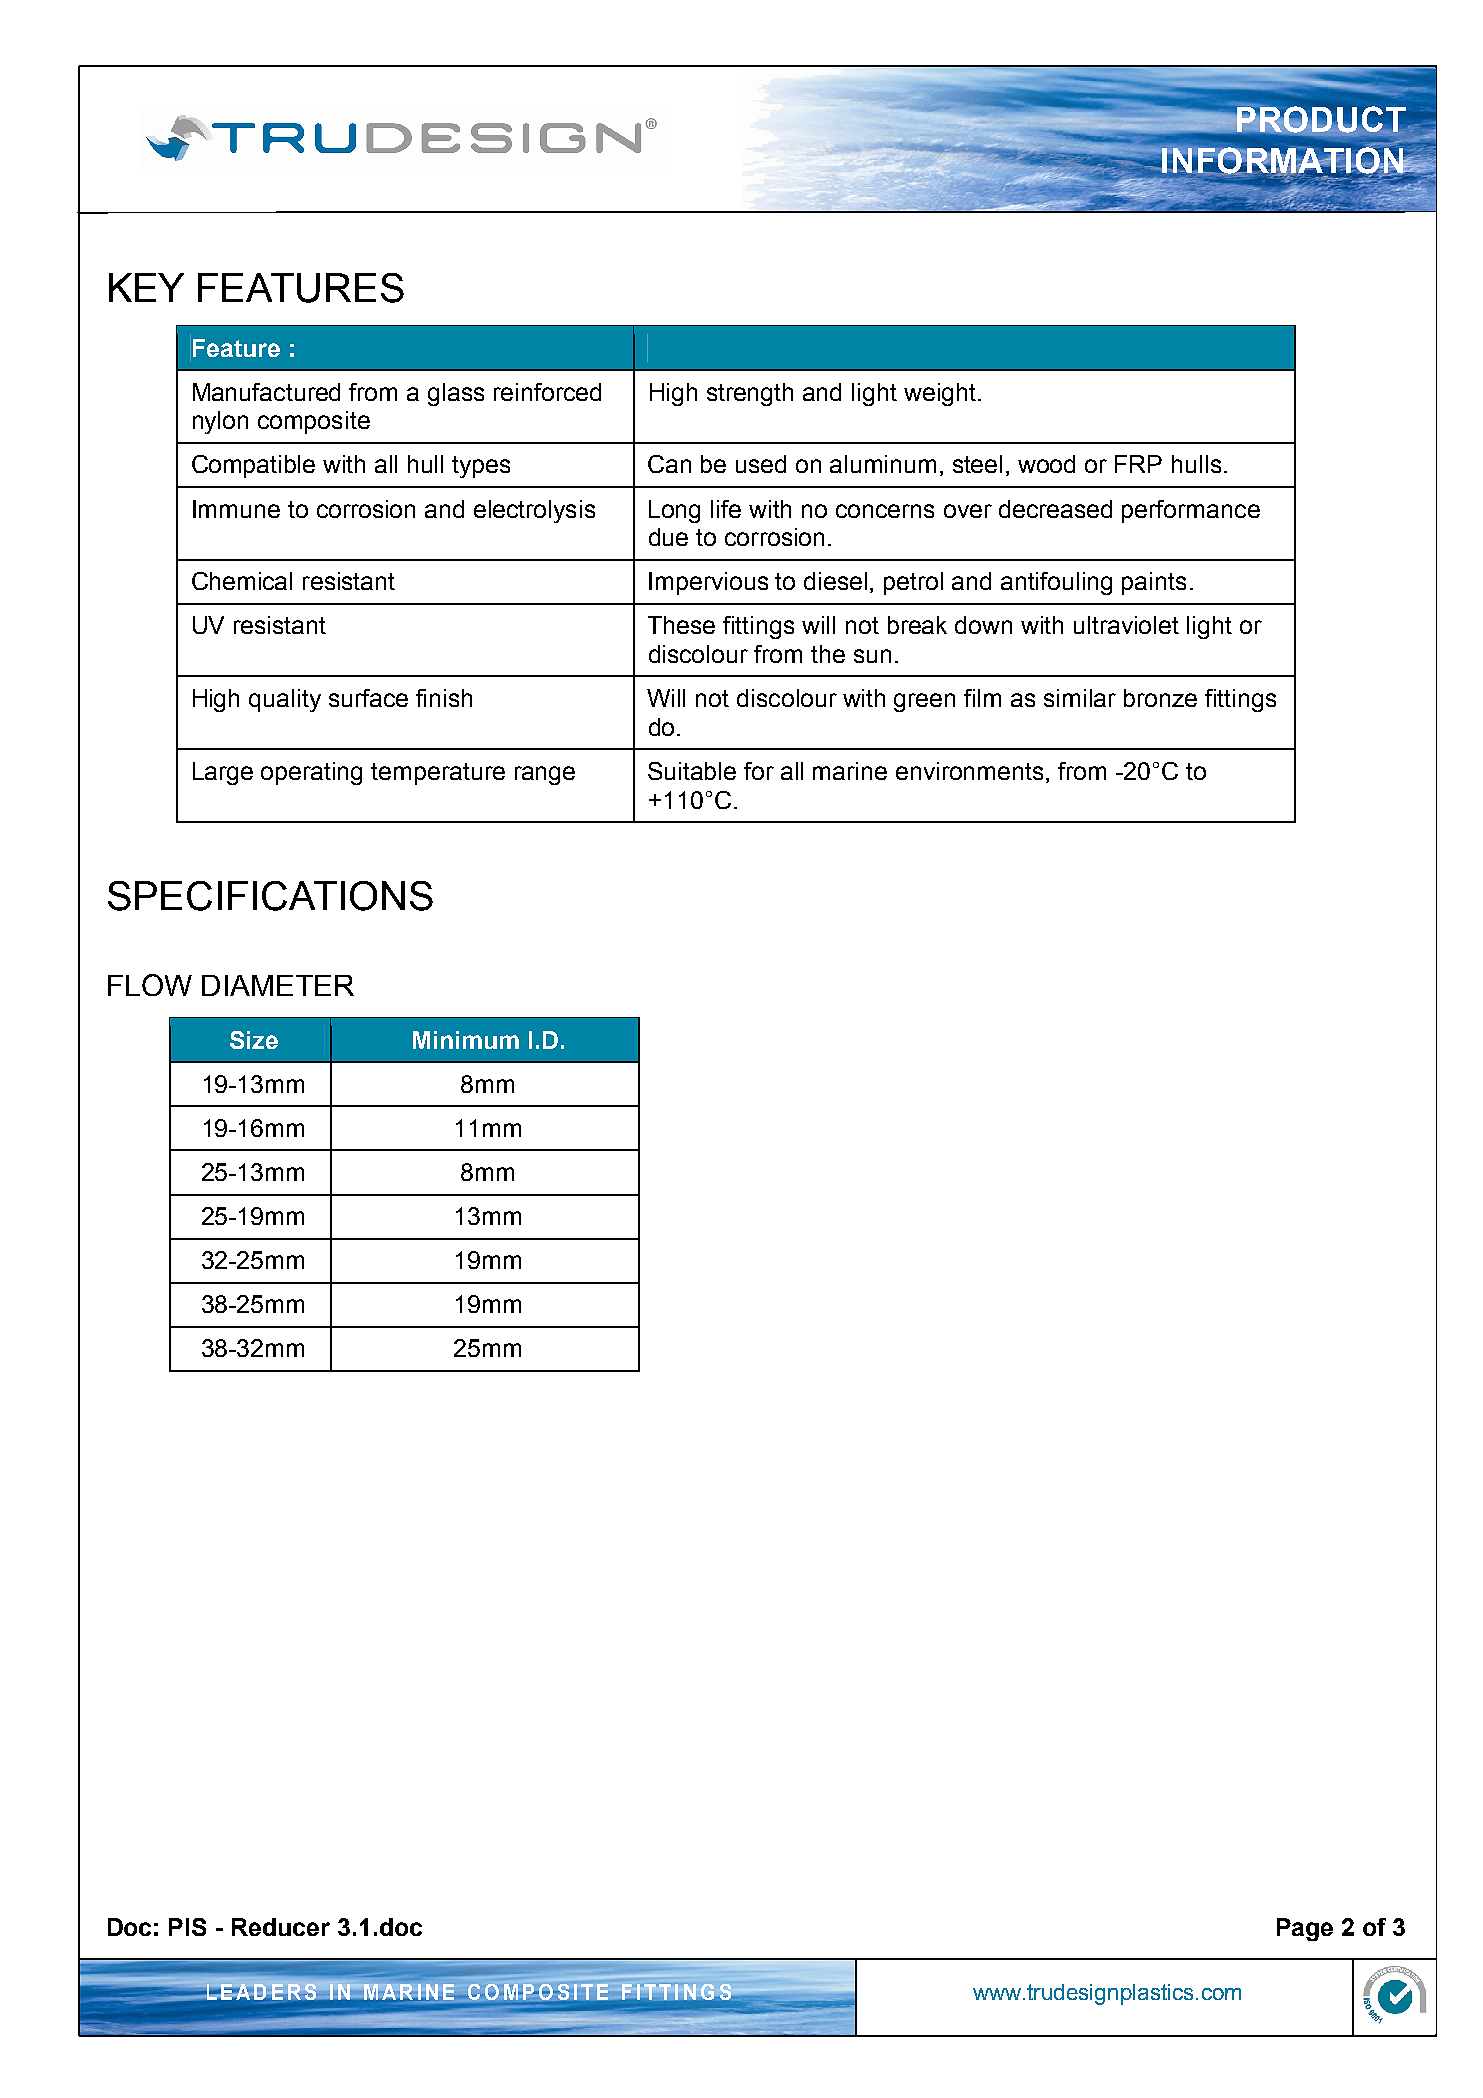 The image size is (1483, 2098). Describe the element at coordinates (285, 700) in the screenshot. I see `quality` at that location.
